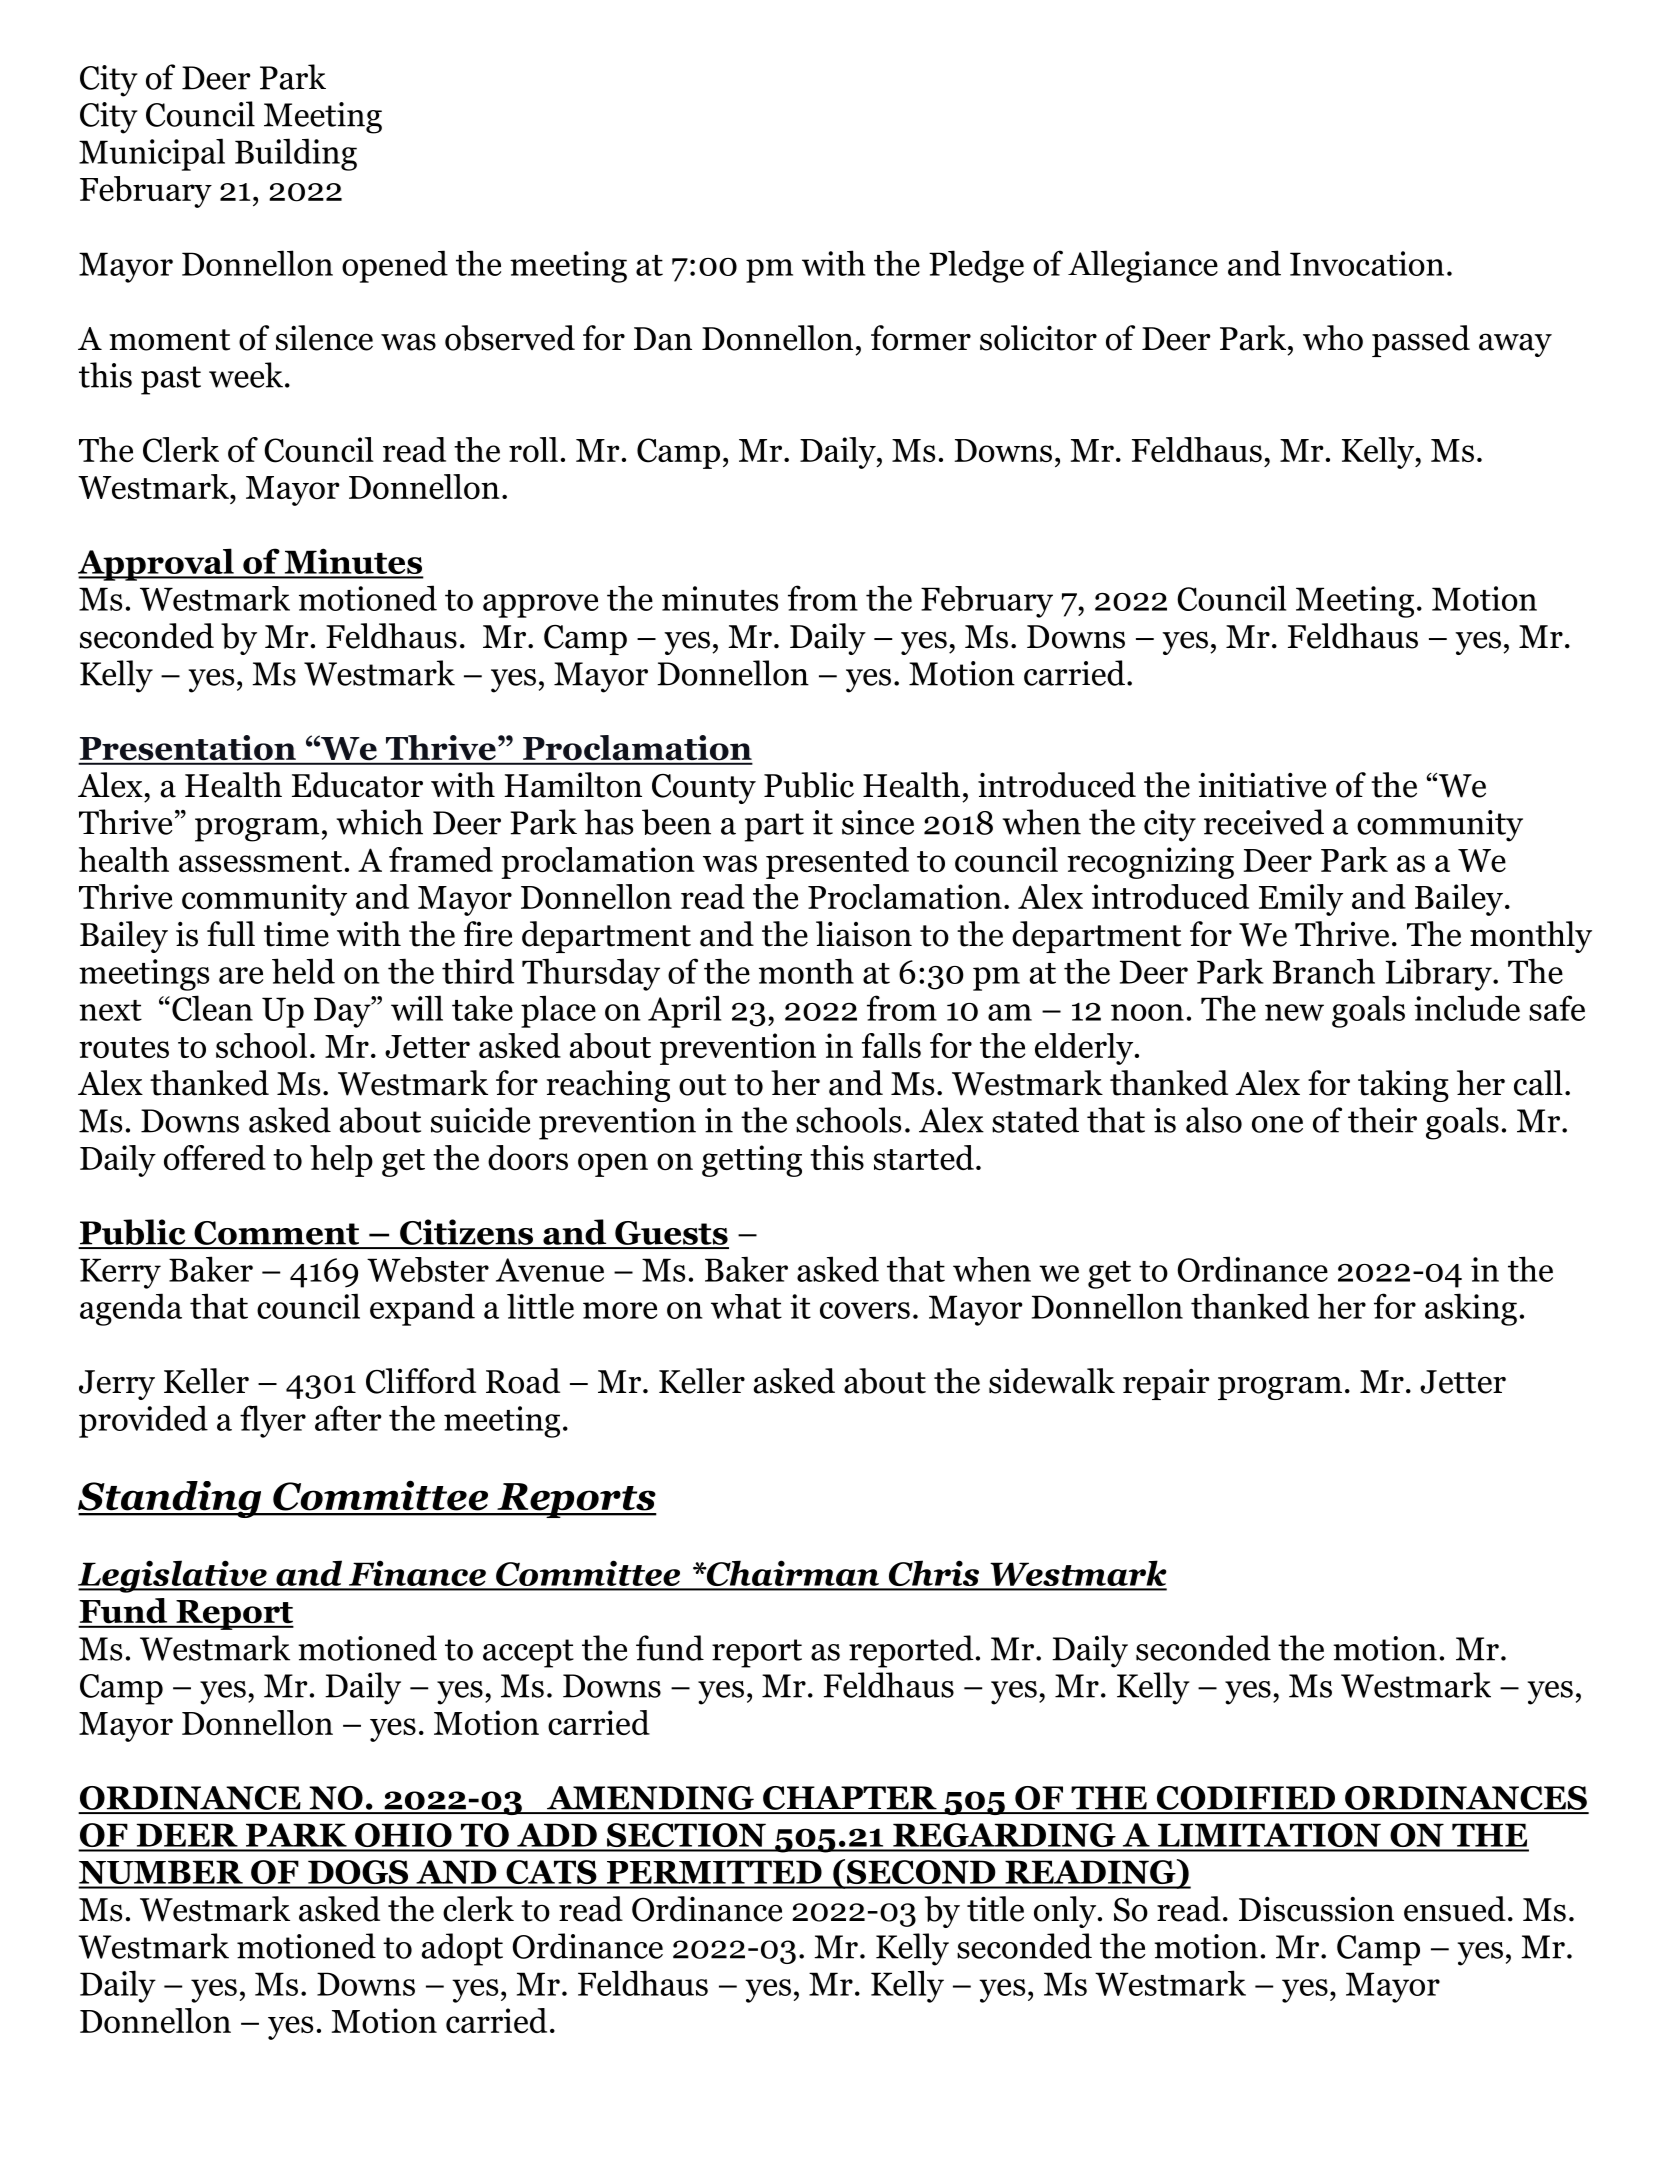 Image resolution: width=1673 pixels, height=2164 pixels. Describe the element at coordinates (995, 1909) in the screenshot. I see `title` at that location.
